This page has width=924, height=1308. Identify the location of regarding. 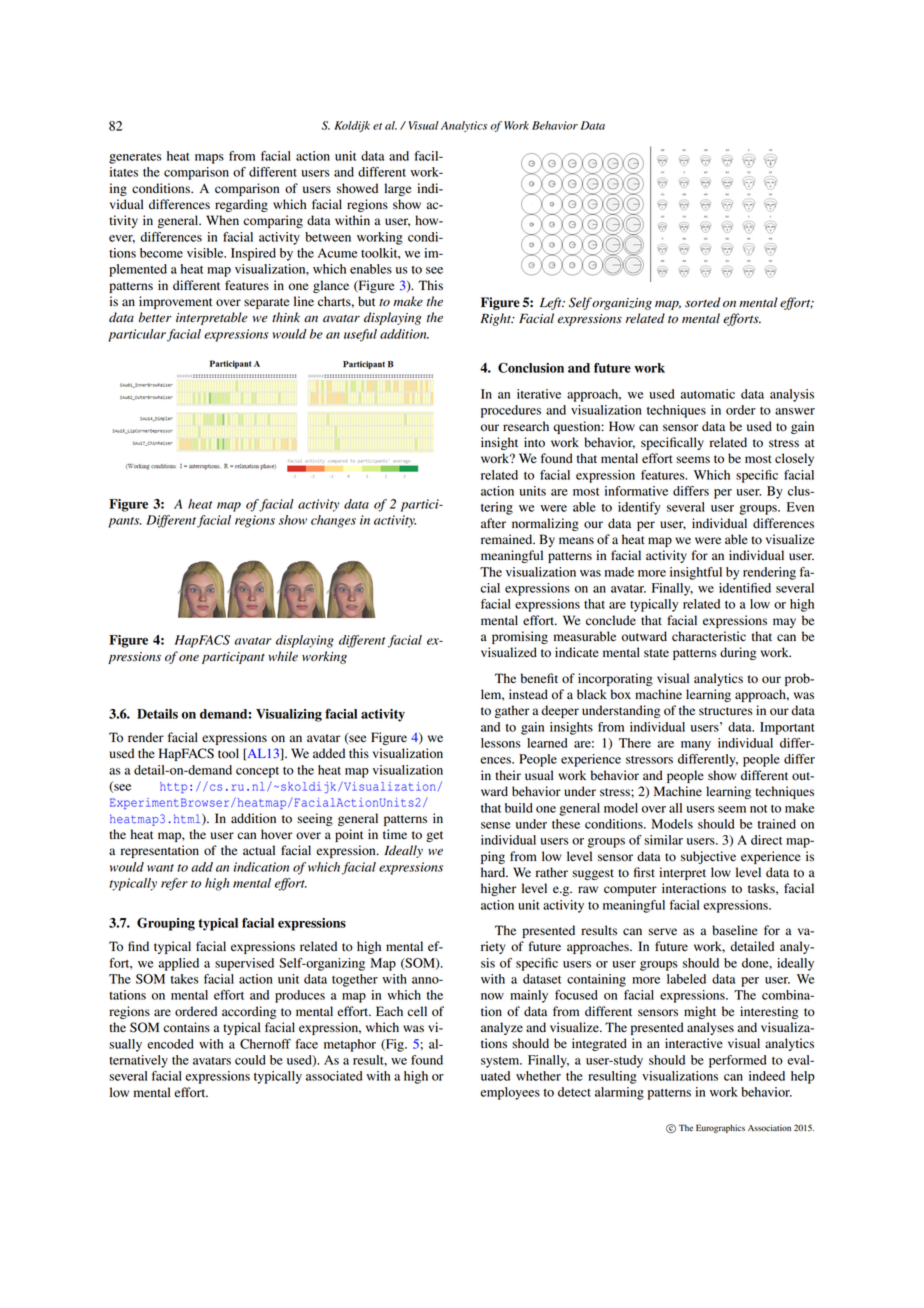
(241, 205).
